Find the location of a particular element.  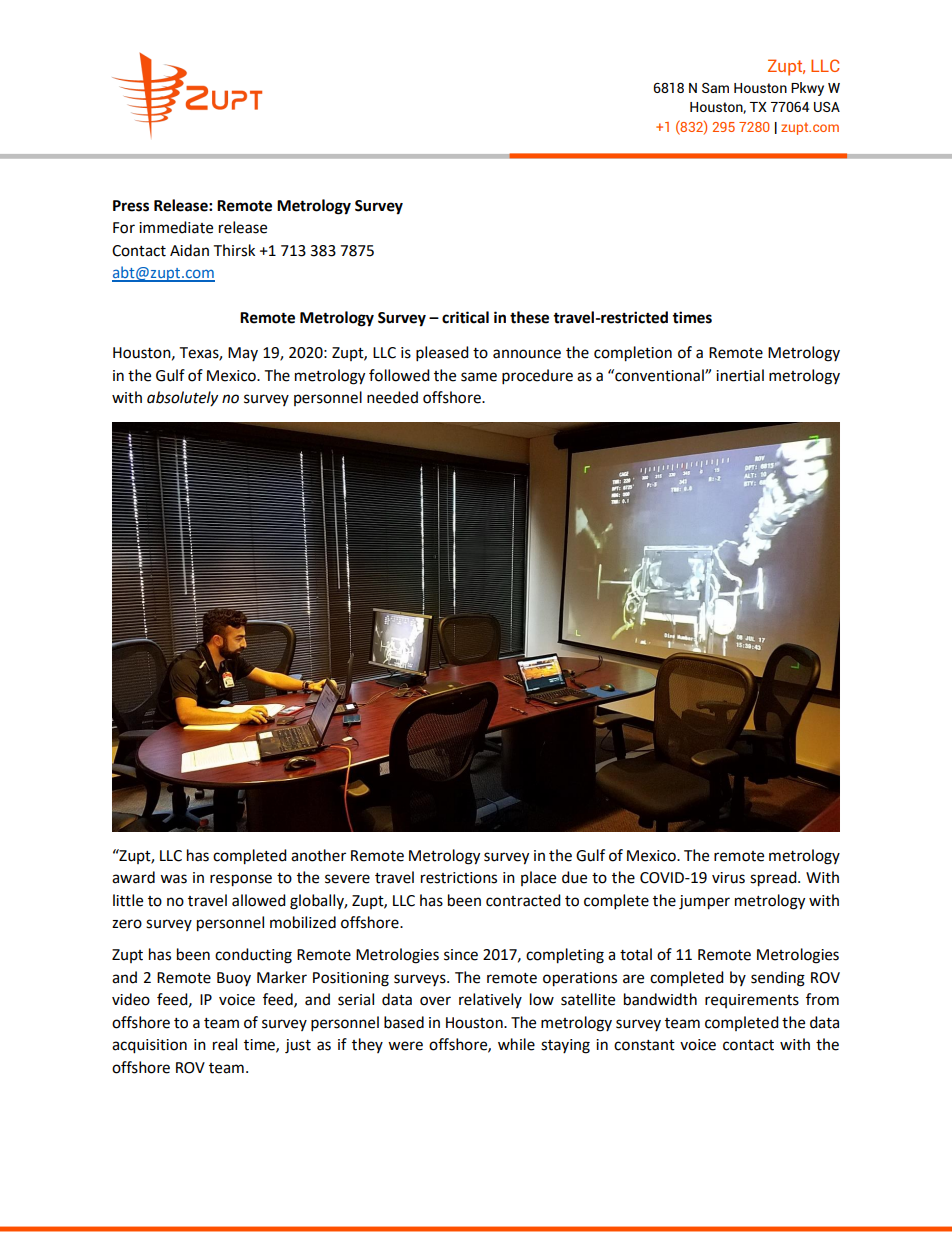

real is located at coordinates (225, 1044).
